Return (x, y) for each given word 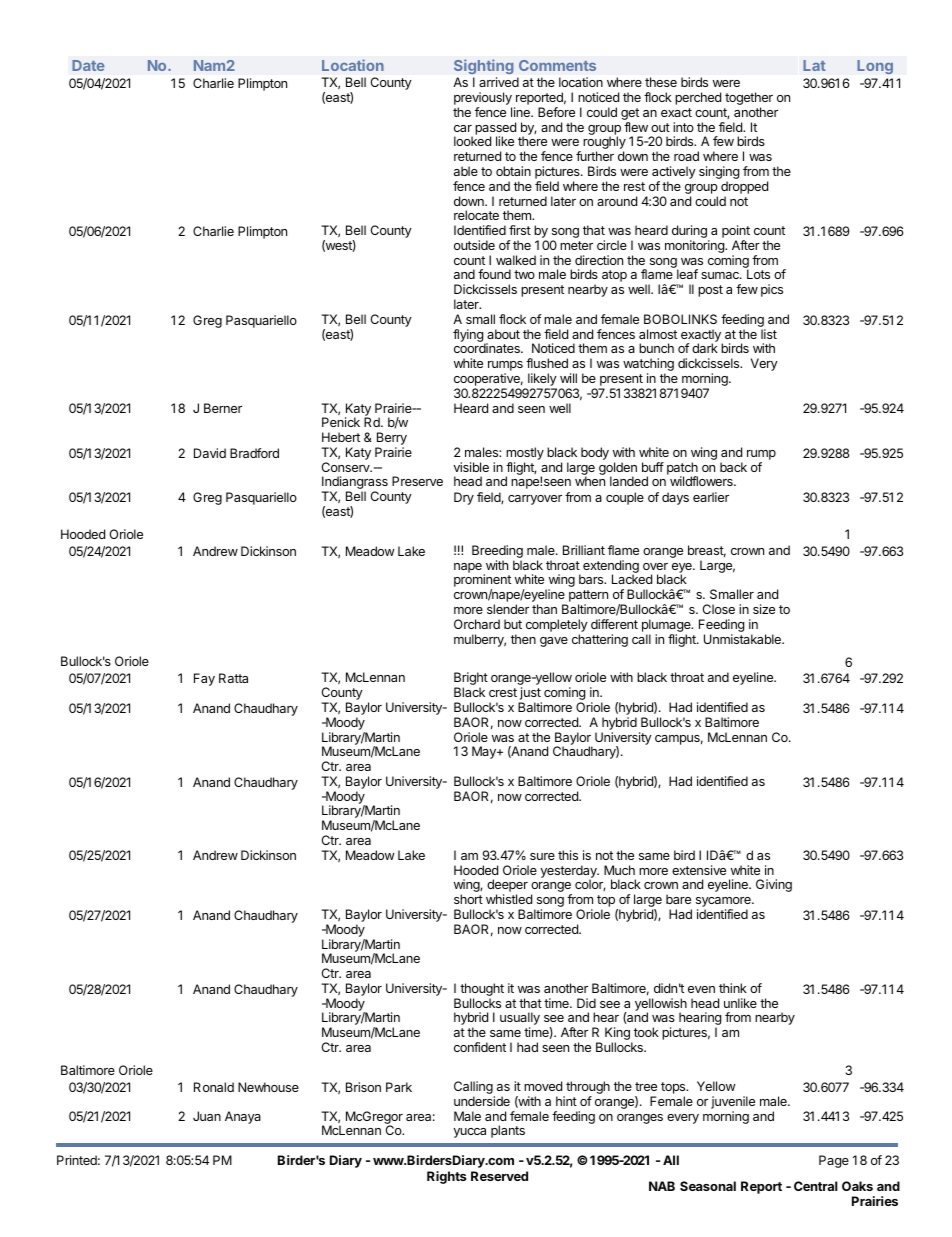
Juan (207, 1116)
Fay (204, 679)
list (769, 334)
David (210, 453)
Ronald (214, 1087)
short (468, 899)
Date (88, 65)
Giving (774, 885)
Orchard (477, 624)
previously (483, 100)
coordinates (488, 348)
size (764, 609)
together (749, 100)
